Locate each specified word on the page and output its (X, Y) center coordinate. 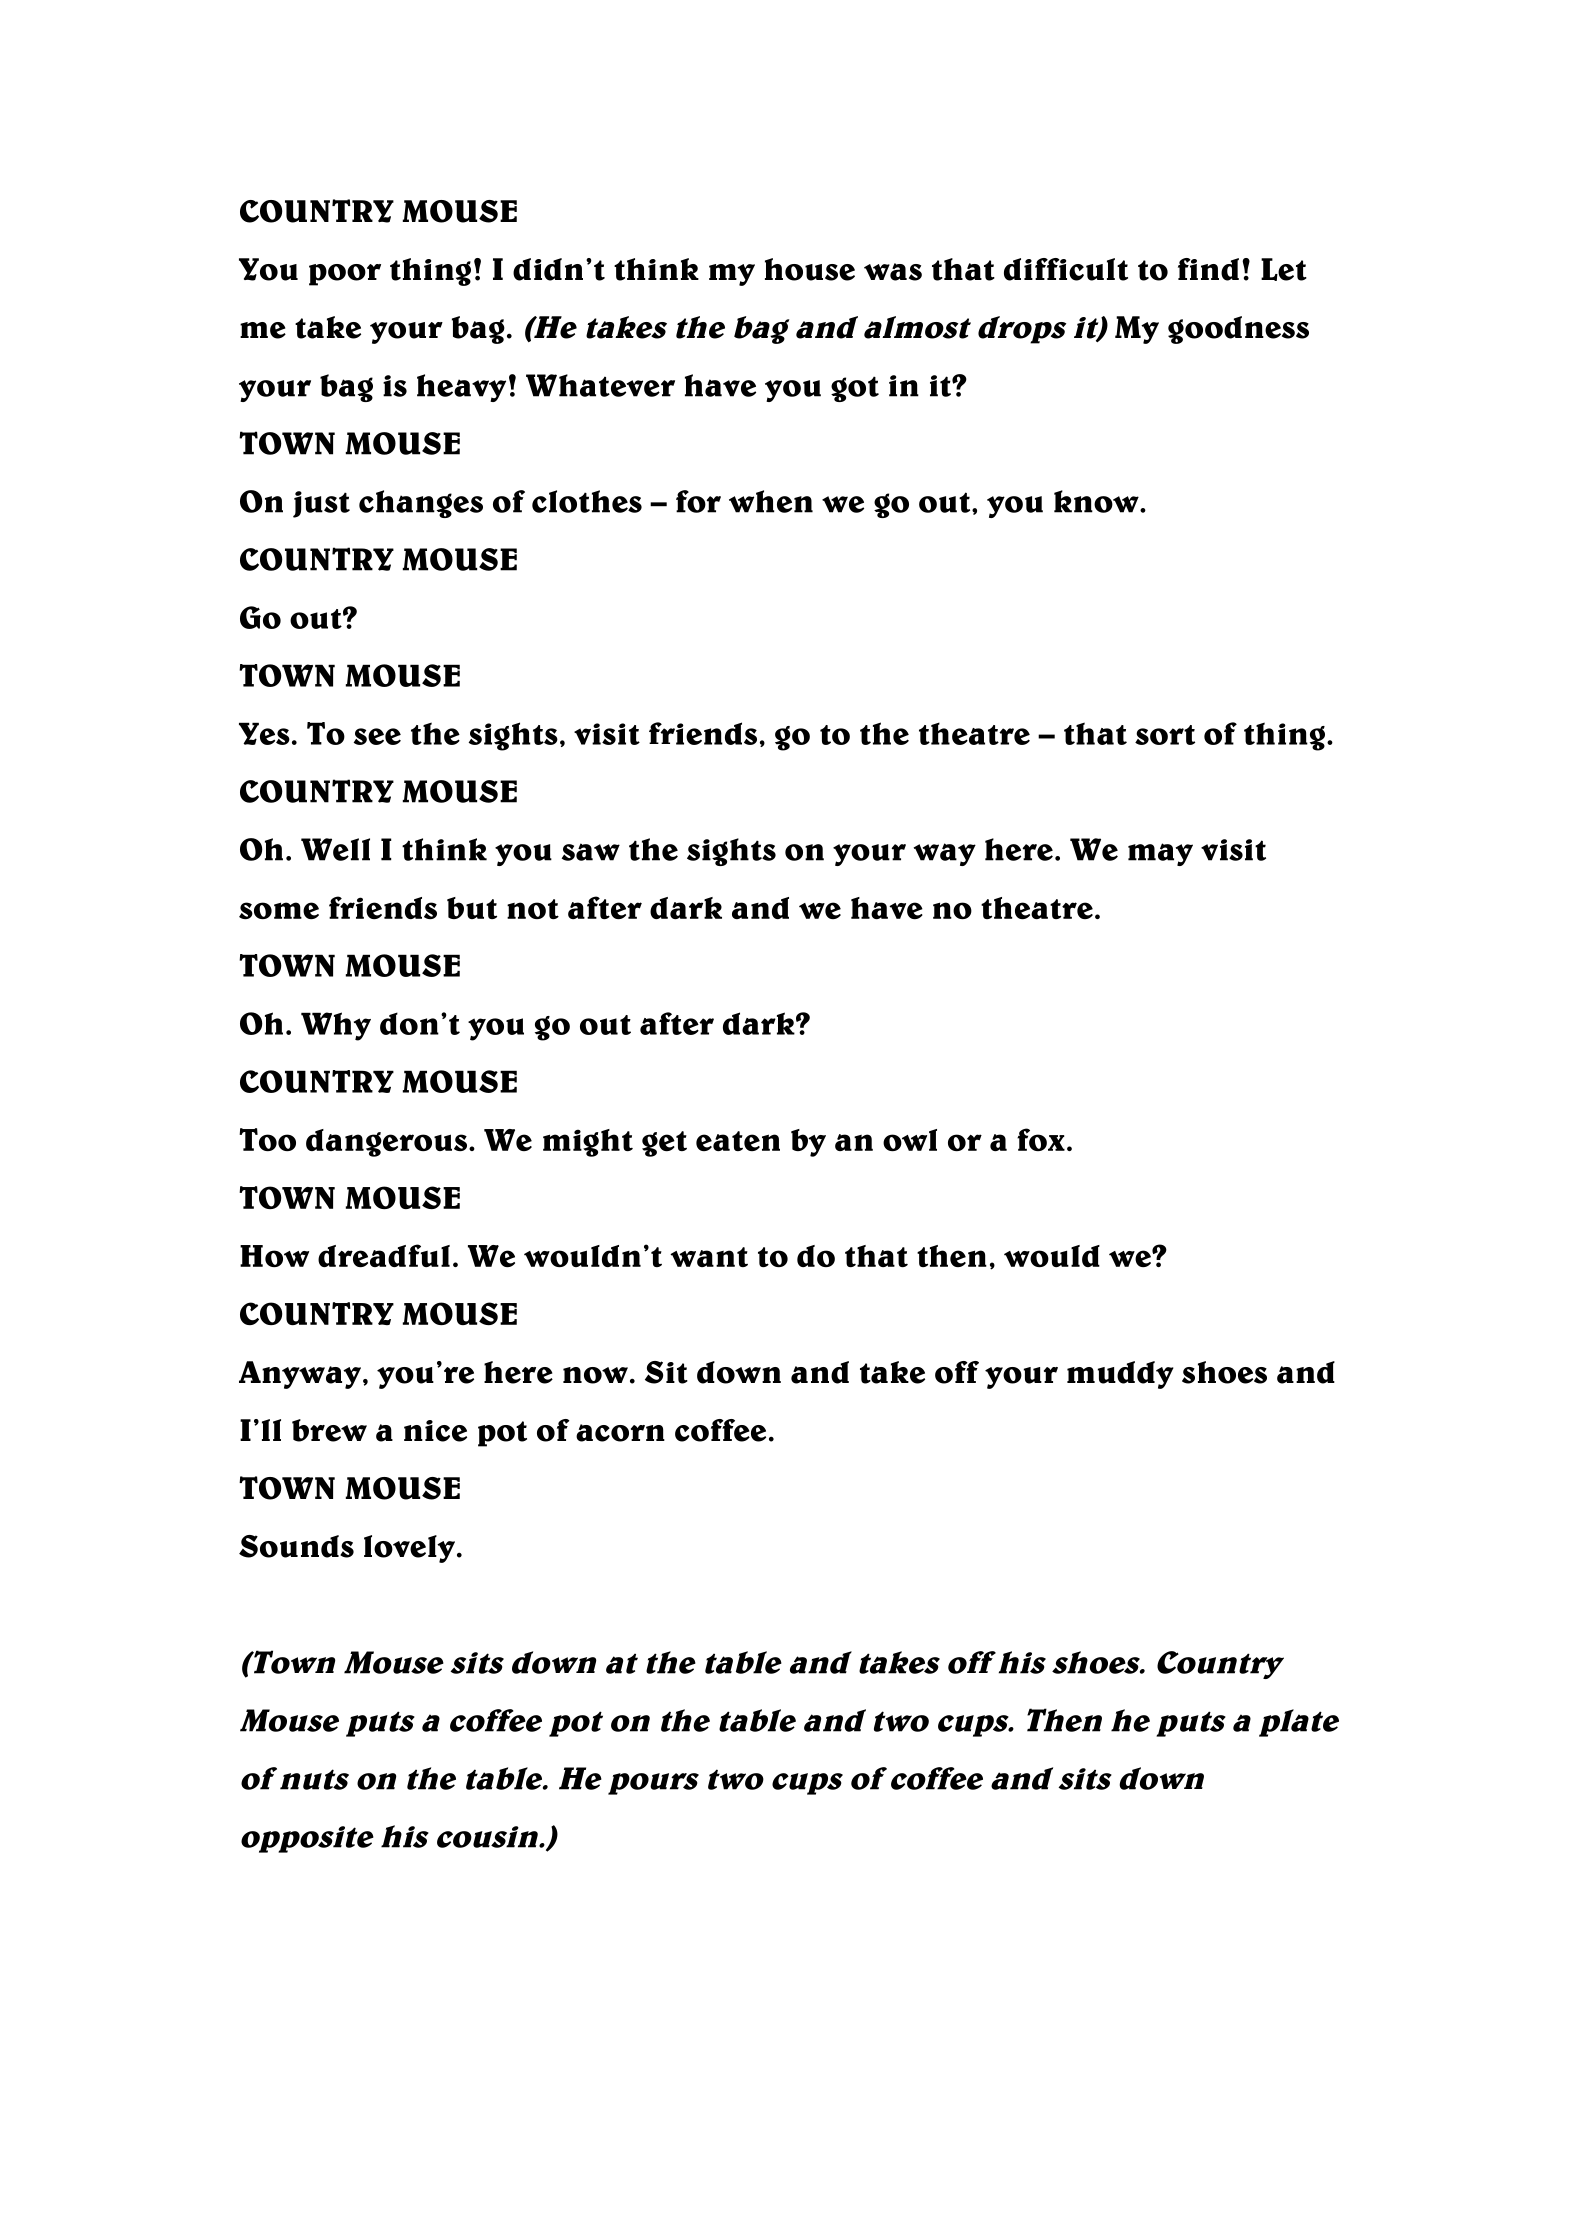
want (709, 1257)
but (472, 908)
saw (591, 852)
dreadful (384, 1255)
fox (1041, 1139)
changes (421, 504)
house (810, 269)
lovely (411, 1549)
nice (435, 1431)
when (771, 501)
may (1160, 854)
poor (345, 275)
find (1208, 269)
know (1097, 501)
